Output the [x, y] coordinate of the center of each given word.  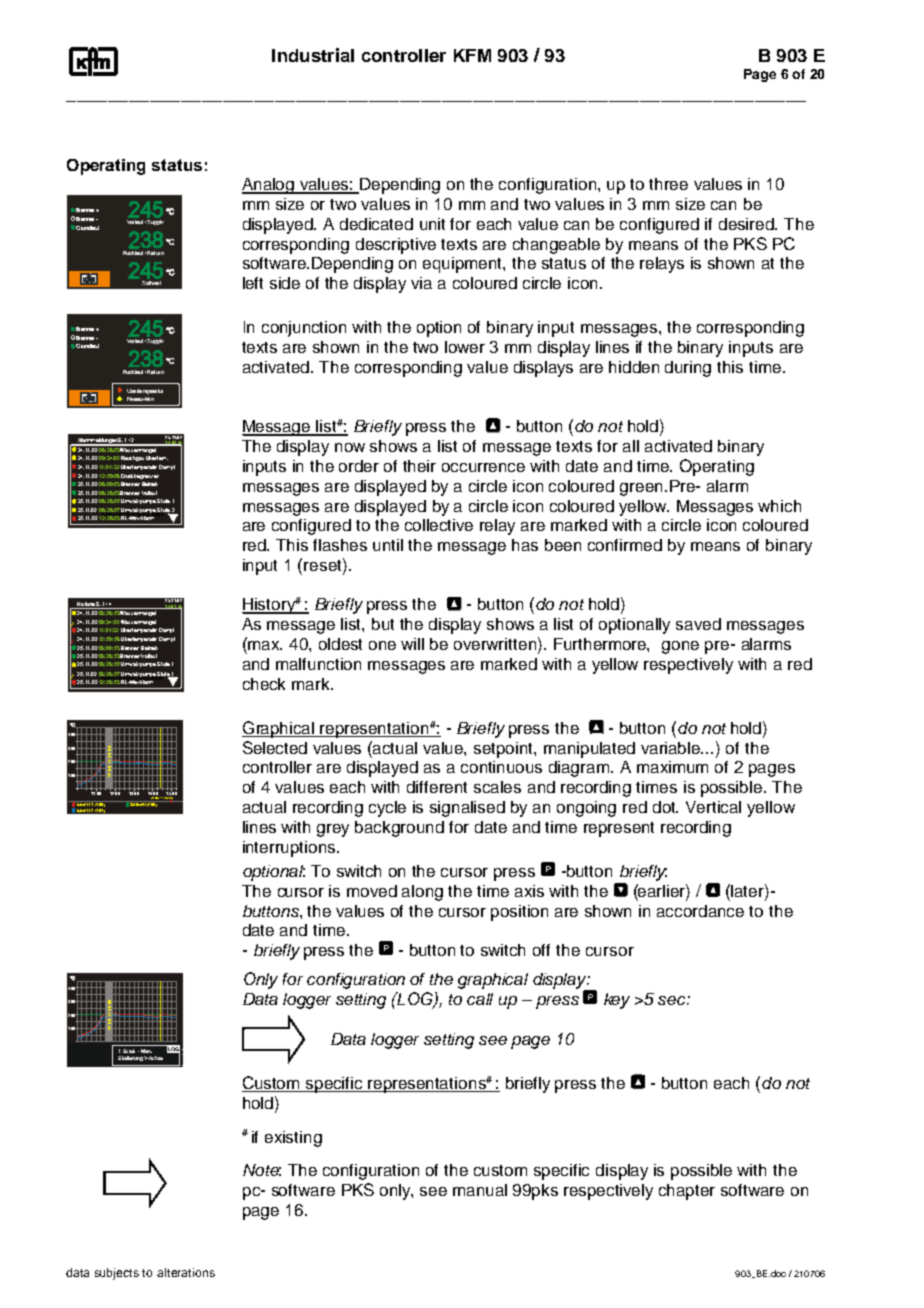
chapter [687, 1192]
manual [480, 1190]
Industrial [313, 55]
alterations [186, 1272]
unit [432, 224]
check [264, 684]
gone [680, 647]
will [412, 644]
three [668, 184]
